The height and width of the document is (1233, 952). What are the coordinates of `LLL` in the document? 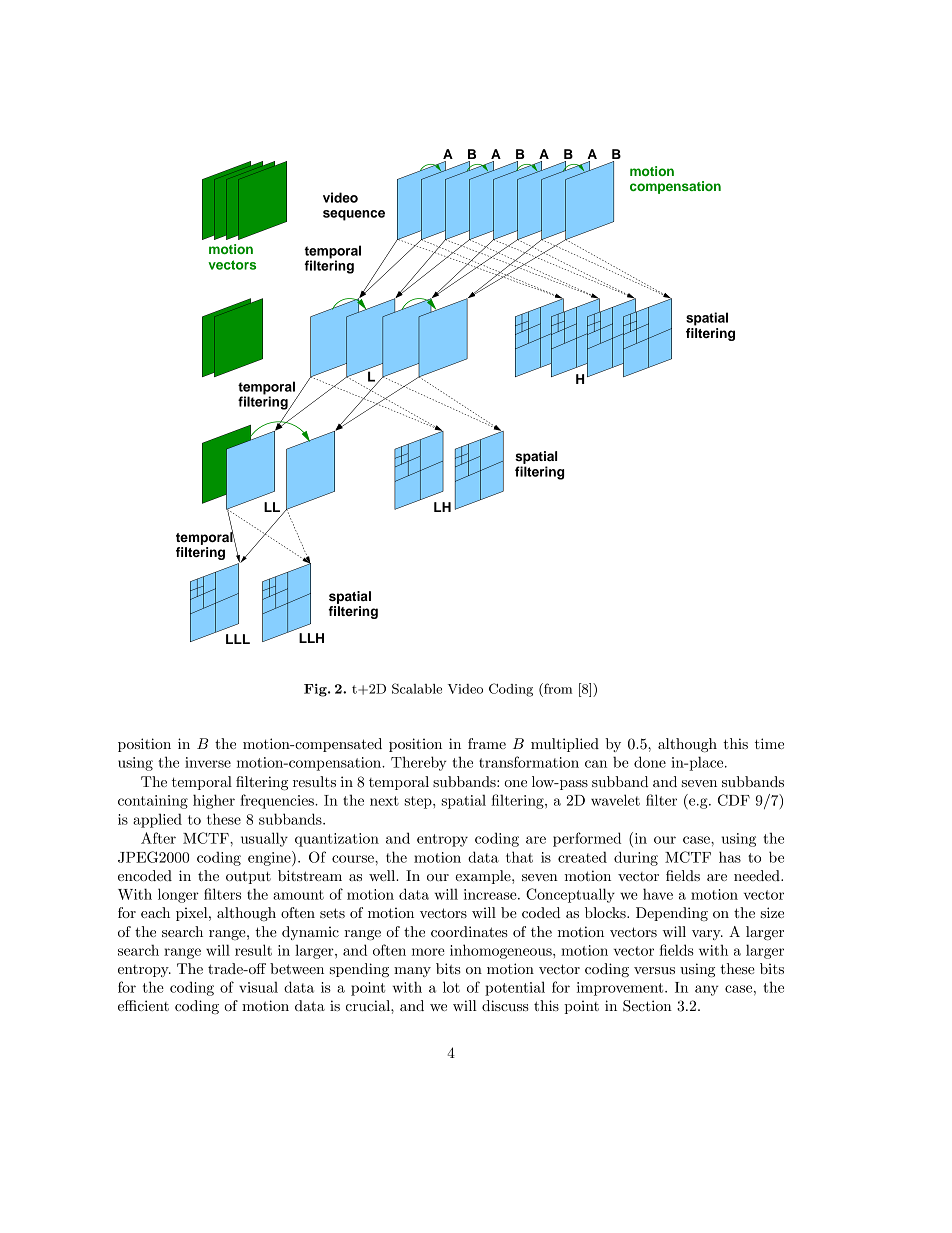 It's located at (238, 639).
